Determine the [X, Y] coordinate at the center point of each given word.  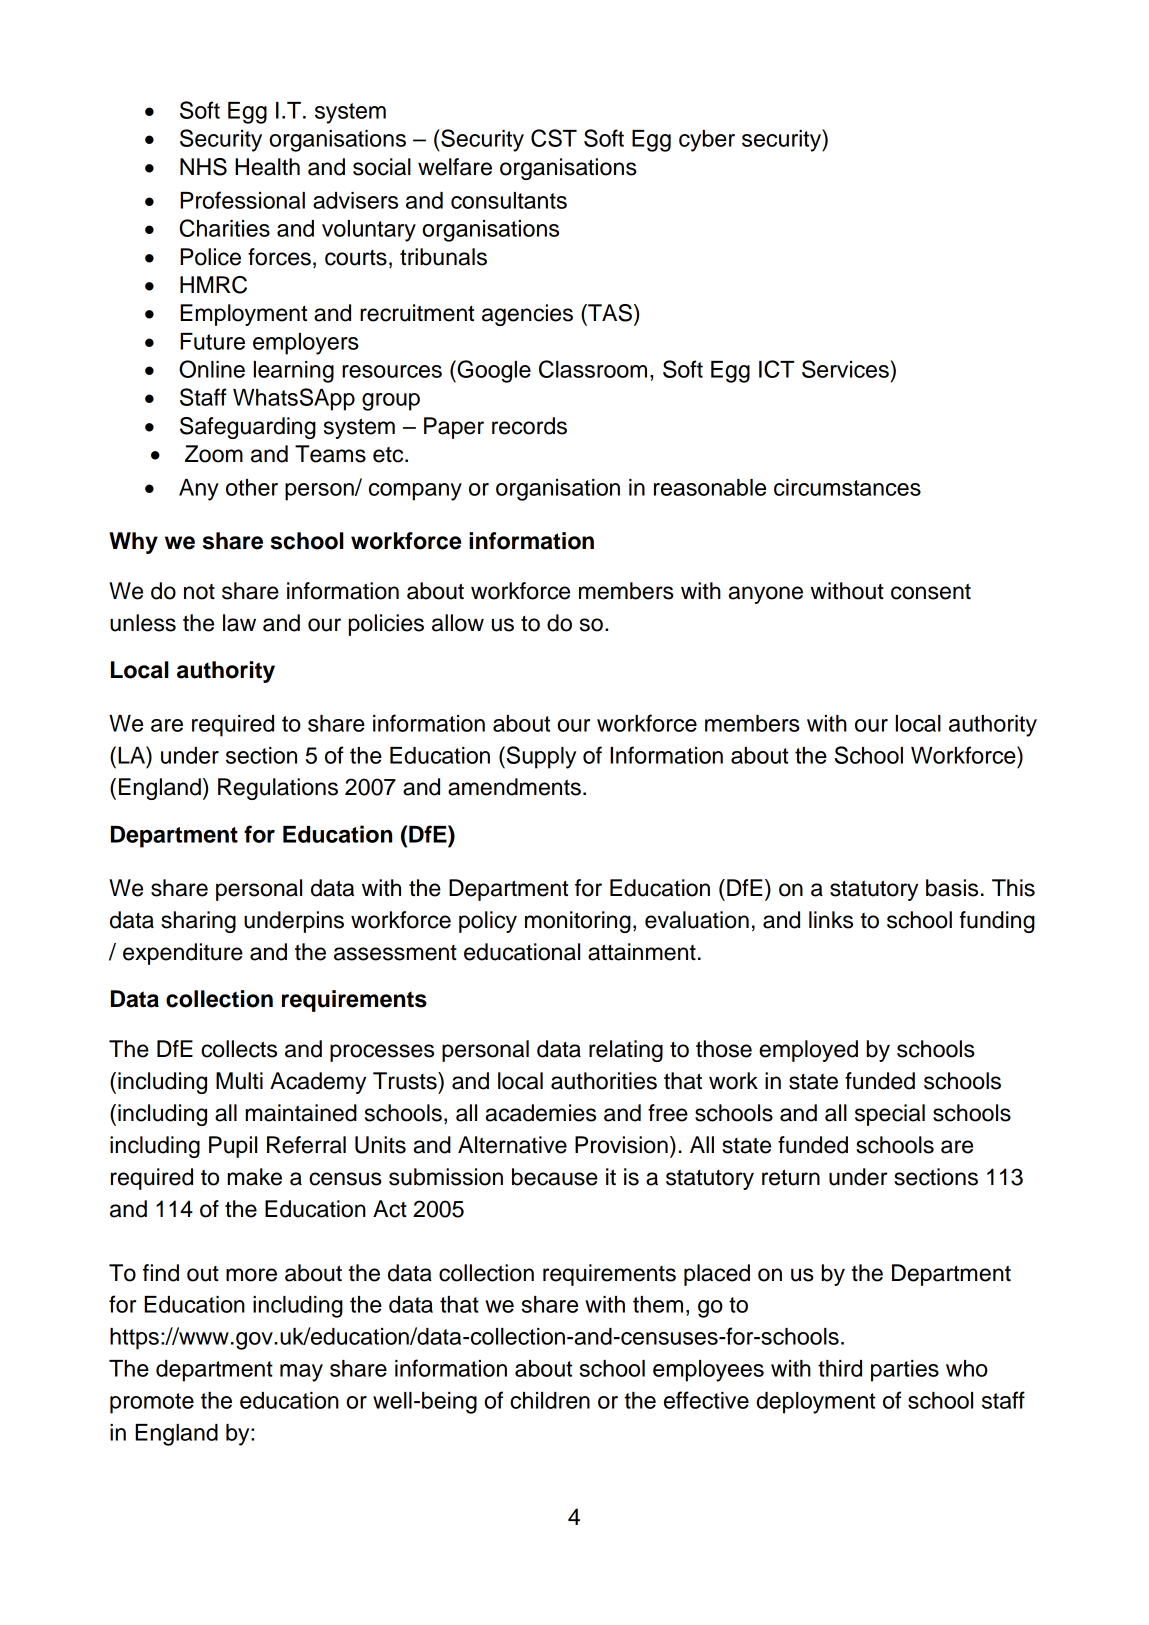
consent [931, 592]
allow [458, 623]
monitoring [578, 922]
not [199, 592]
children [550, 1400]
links [831, 920]
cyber [707, 141]
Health [267, 167]
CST [554, 138]
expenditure [183, 954]
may [301, 1373]
